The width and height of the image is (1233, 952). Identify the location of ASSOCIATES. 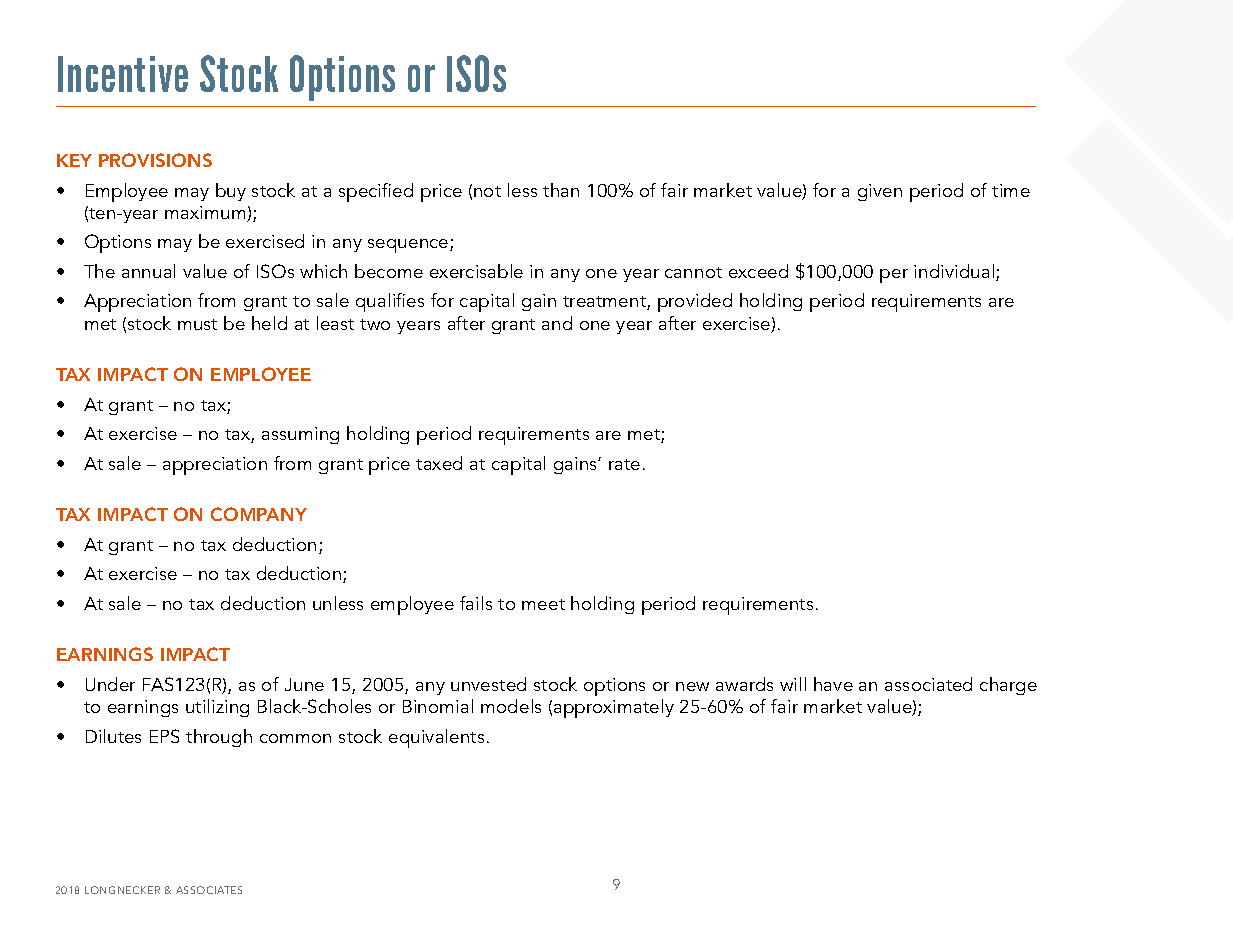
(209, 890).
